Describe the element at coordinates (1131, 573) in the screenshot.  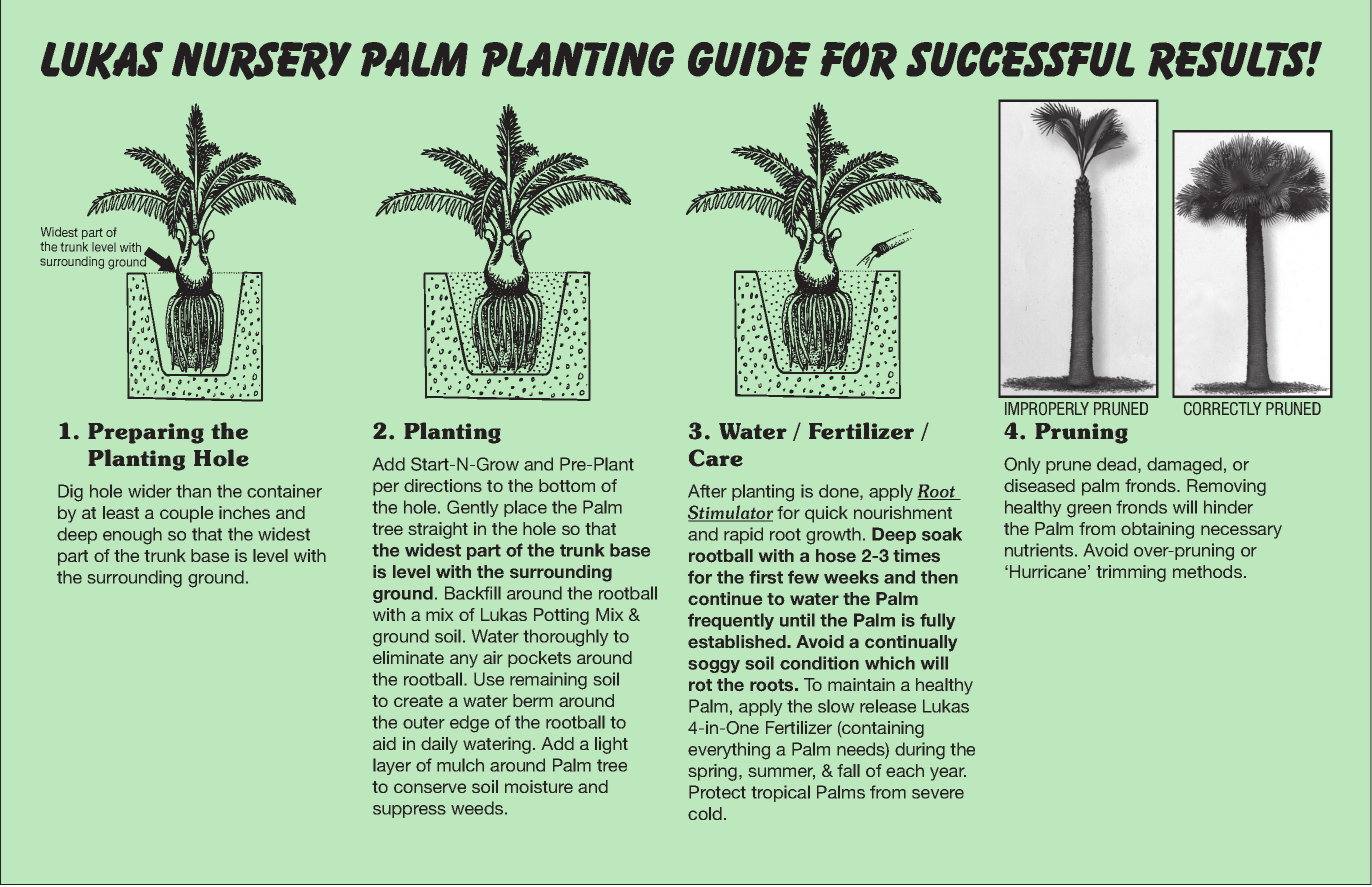
I see `trimming` at that location.
